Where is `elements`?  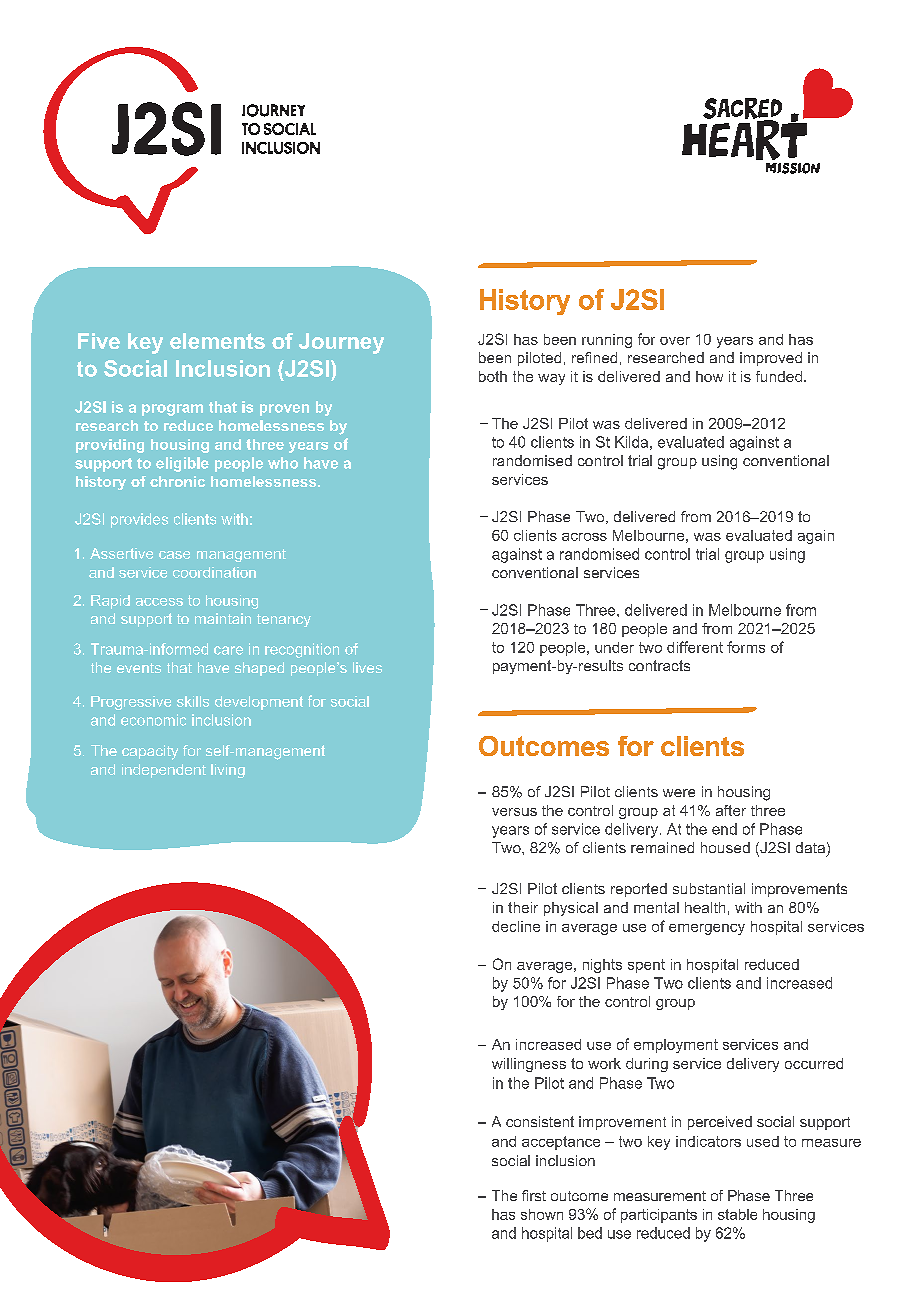
elements is located at coordinates (217, 341).
